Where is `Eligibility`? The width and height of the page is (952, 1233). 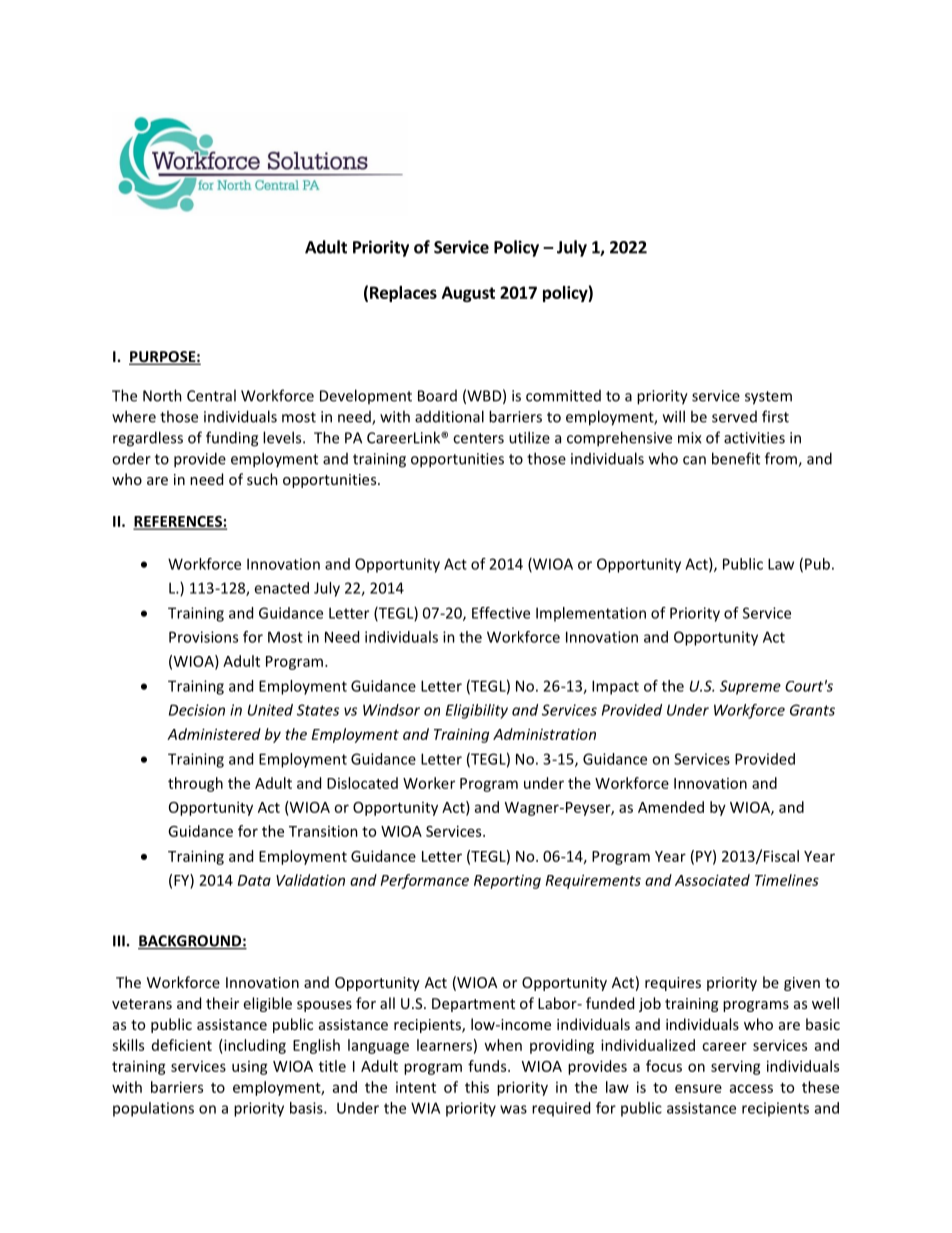
Eligibility is located at coordinates (477, 711).
